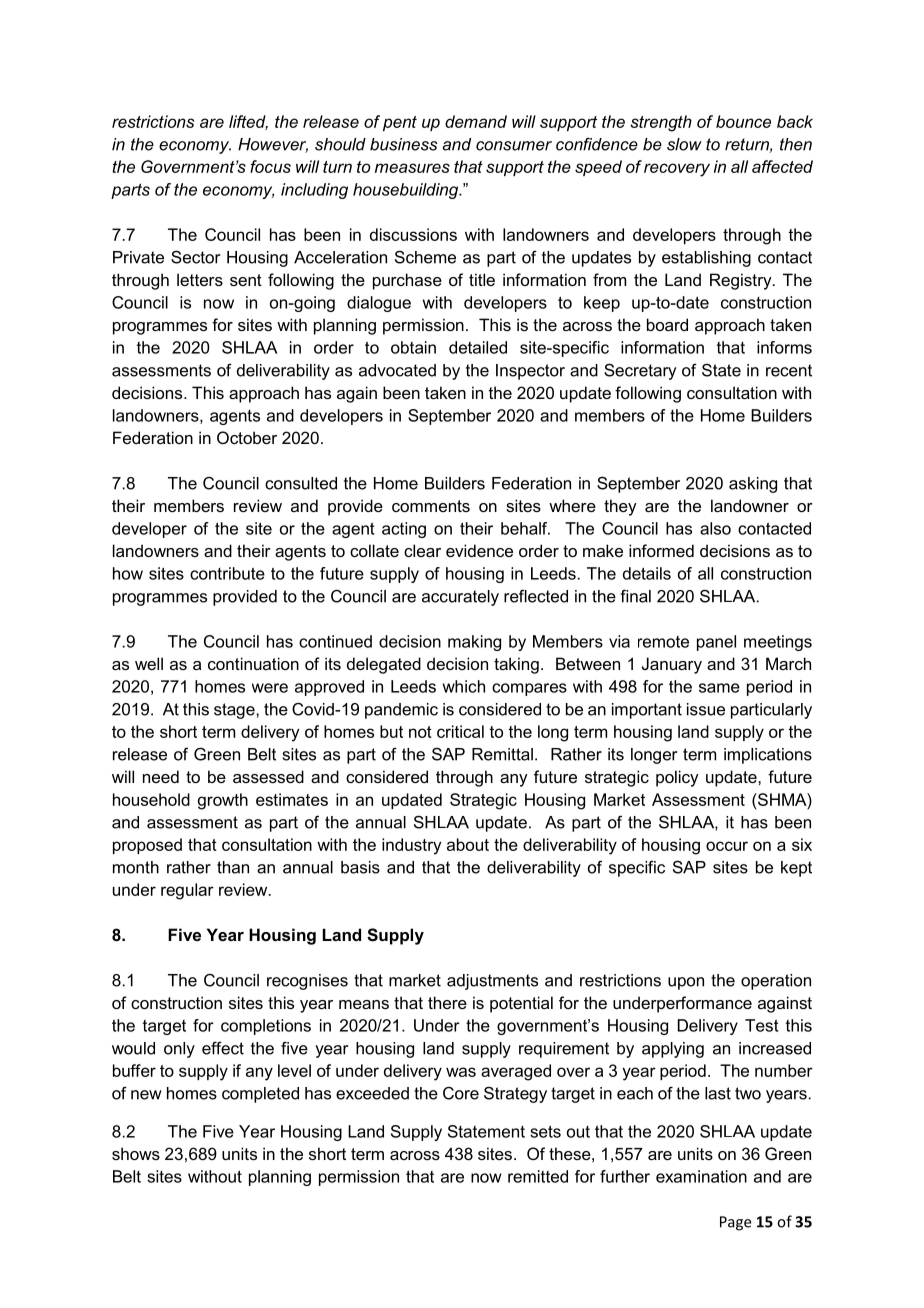  What do you see at coordinates (684, 144) in the page?
I see `slow` at bounding box center [684, 144].
